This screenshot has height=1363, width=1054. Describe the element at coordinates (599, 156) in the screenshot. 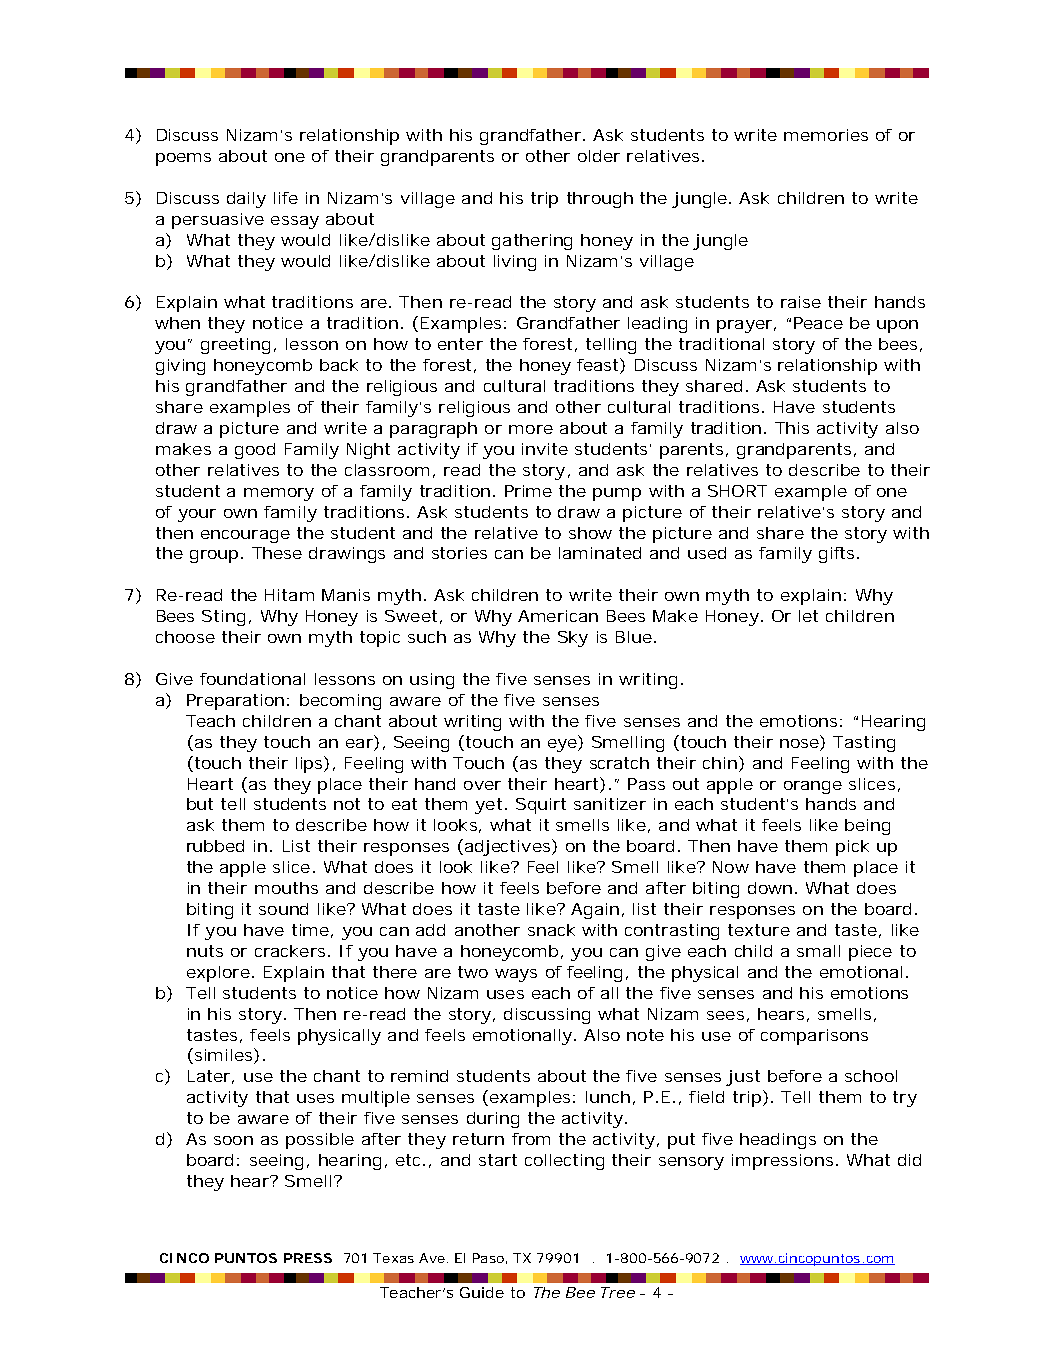

I see `older` at that location.
